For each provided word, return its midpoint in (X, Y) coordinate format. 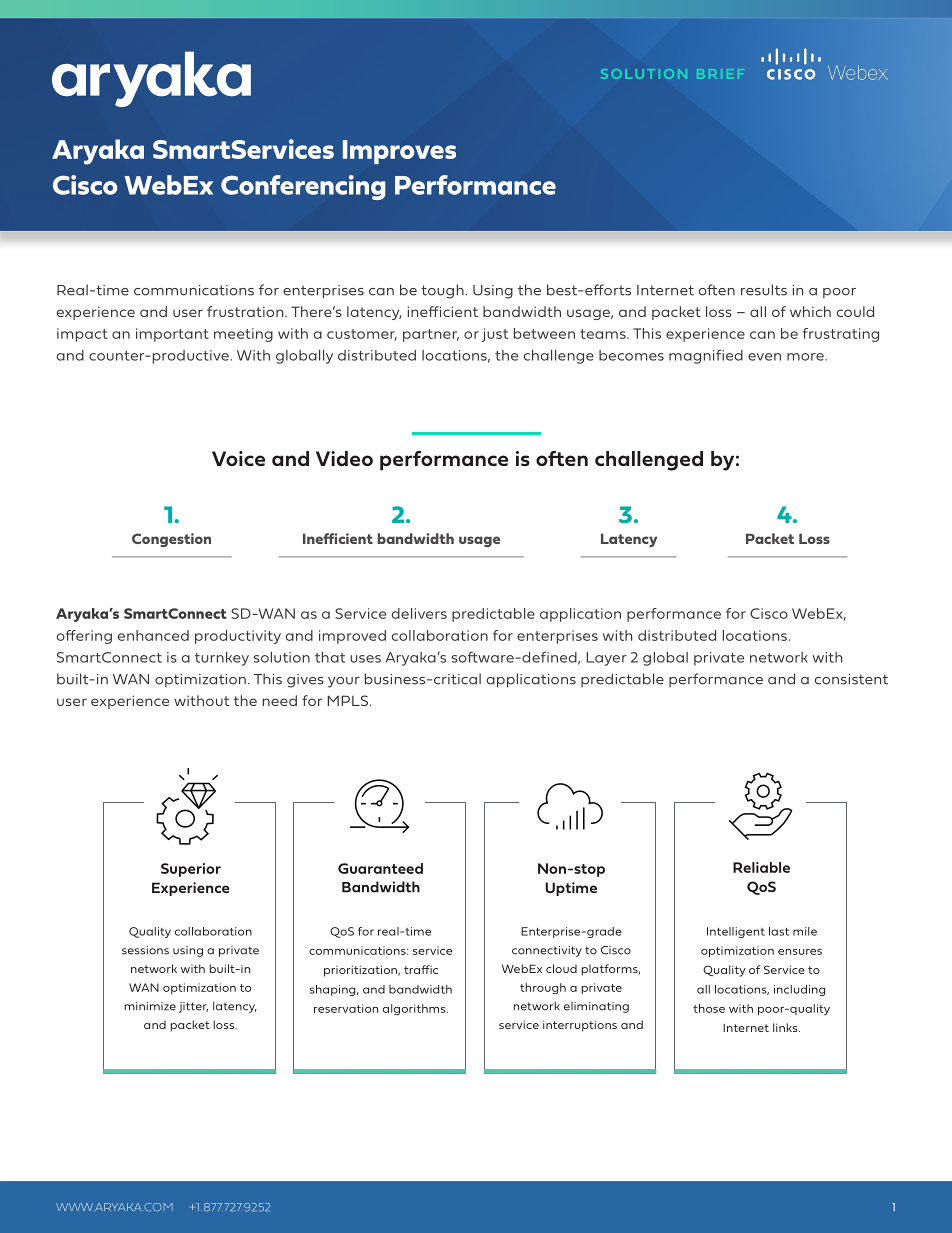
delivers (419, 613)
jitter (193, 1007)
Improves (399, 152)
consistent (851, 679)
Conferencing (303, 187)
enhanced (153, 635)
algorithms (415, 1010)
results (764, 290)
